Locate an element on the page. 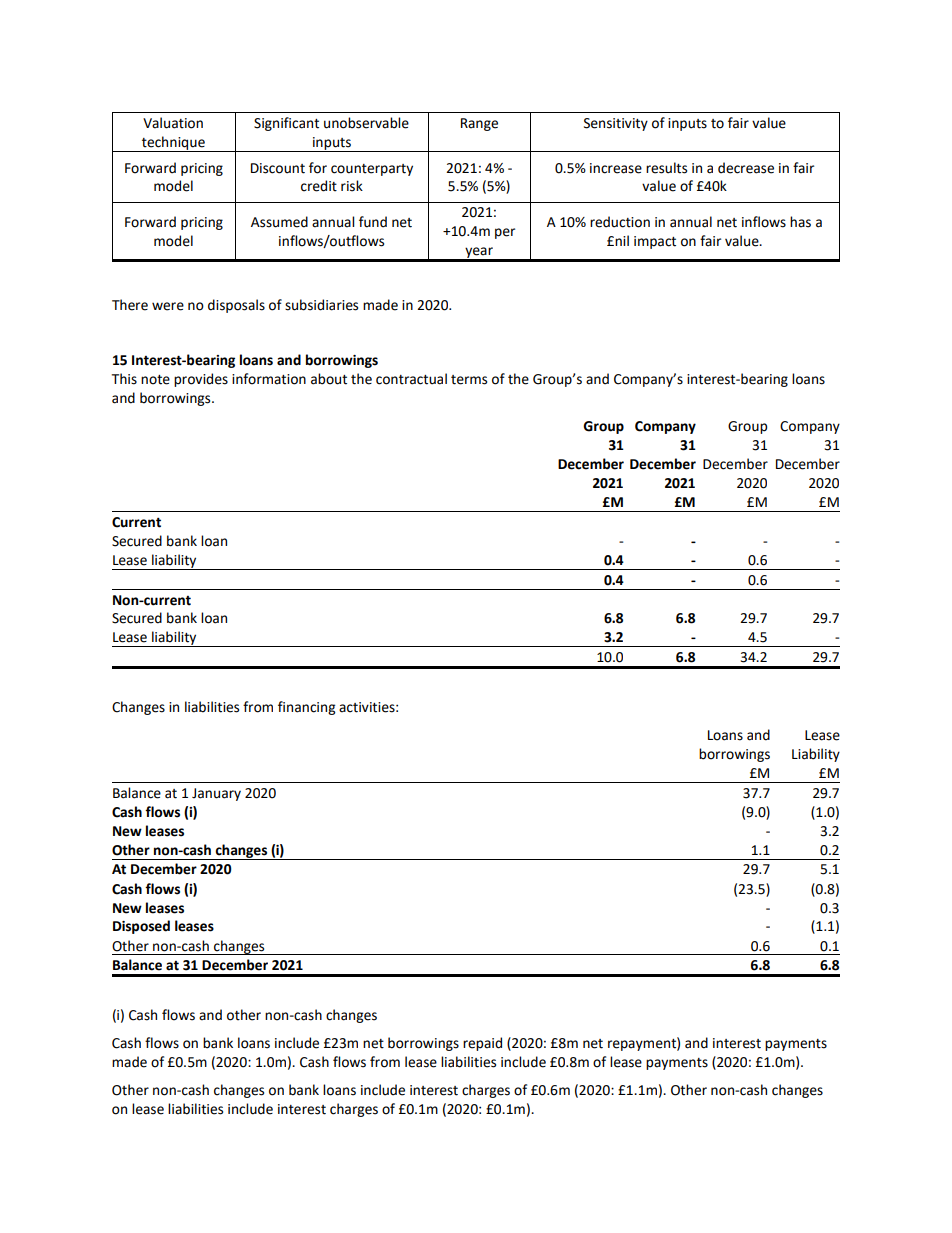 The height and width of the image is (1233, 952). technique is located at coordinates (173, 144).
